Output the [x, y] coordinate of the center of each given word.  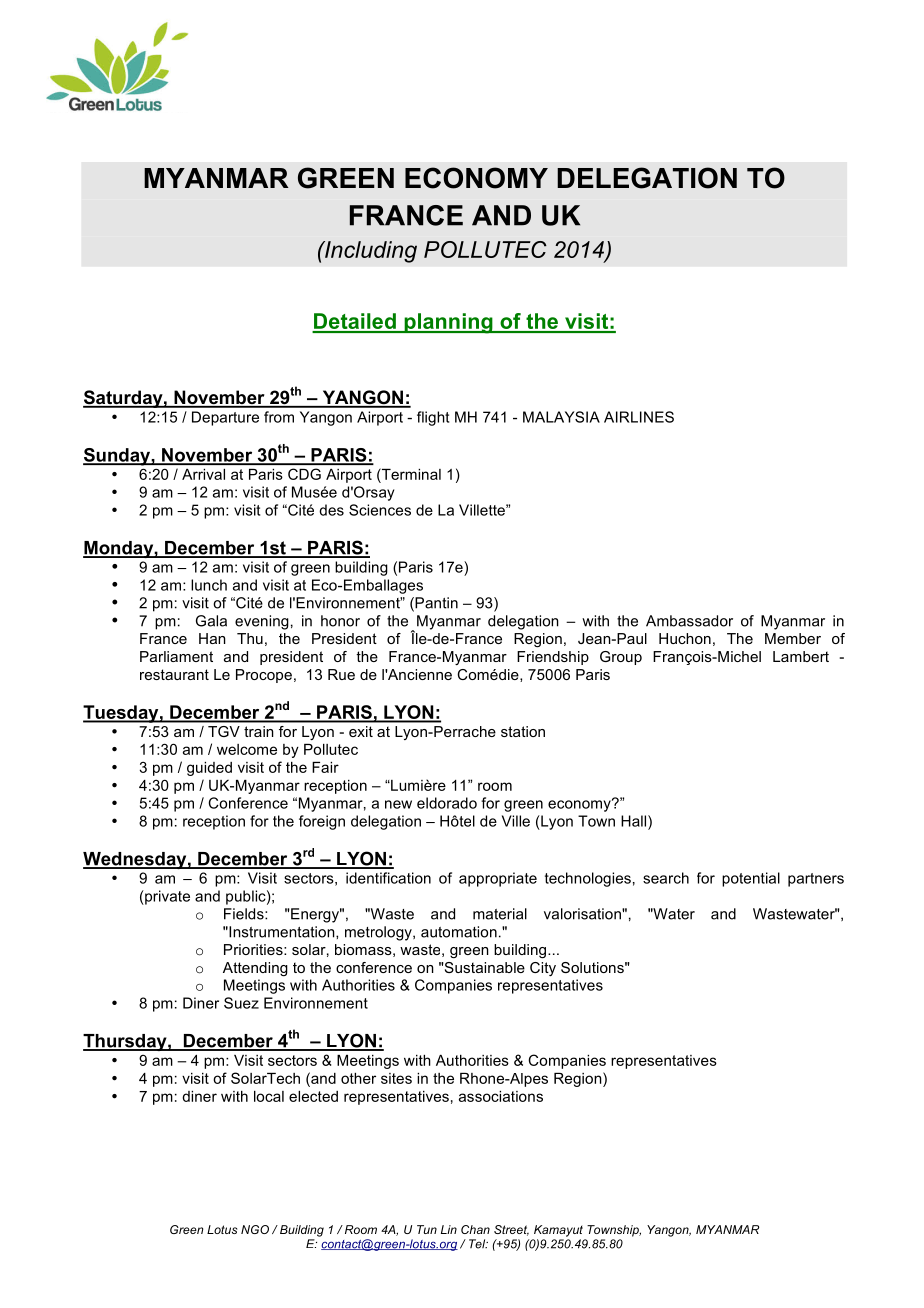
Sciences [380, 510]
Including [370, 252]
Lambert [801, 656]
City [543, 969]
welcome [247, 749]
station [523, 731]
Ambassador [689, 621]
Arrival [203, 474]
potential [751, 879]
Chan [475, 1229]
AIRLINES [639, 417]
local [269, 1096]
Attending [255, 969]
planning [448, 323]
